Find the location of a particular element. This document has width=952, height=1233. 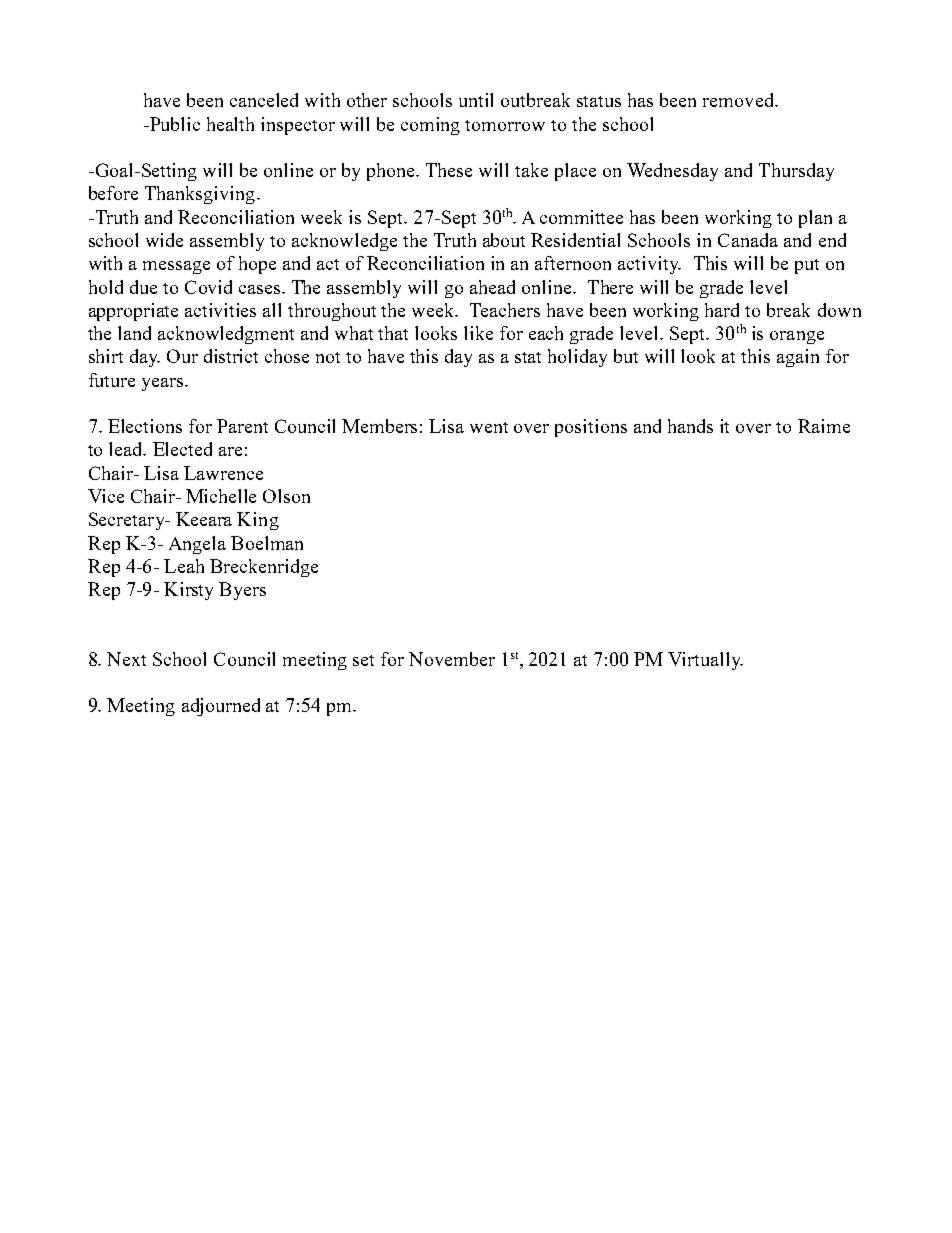

wide is located at coordinates (164, 240).
